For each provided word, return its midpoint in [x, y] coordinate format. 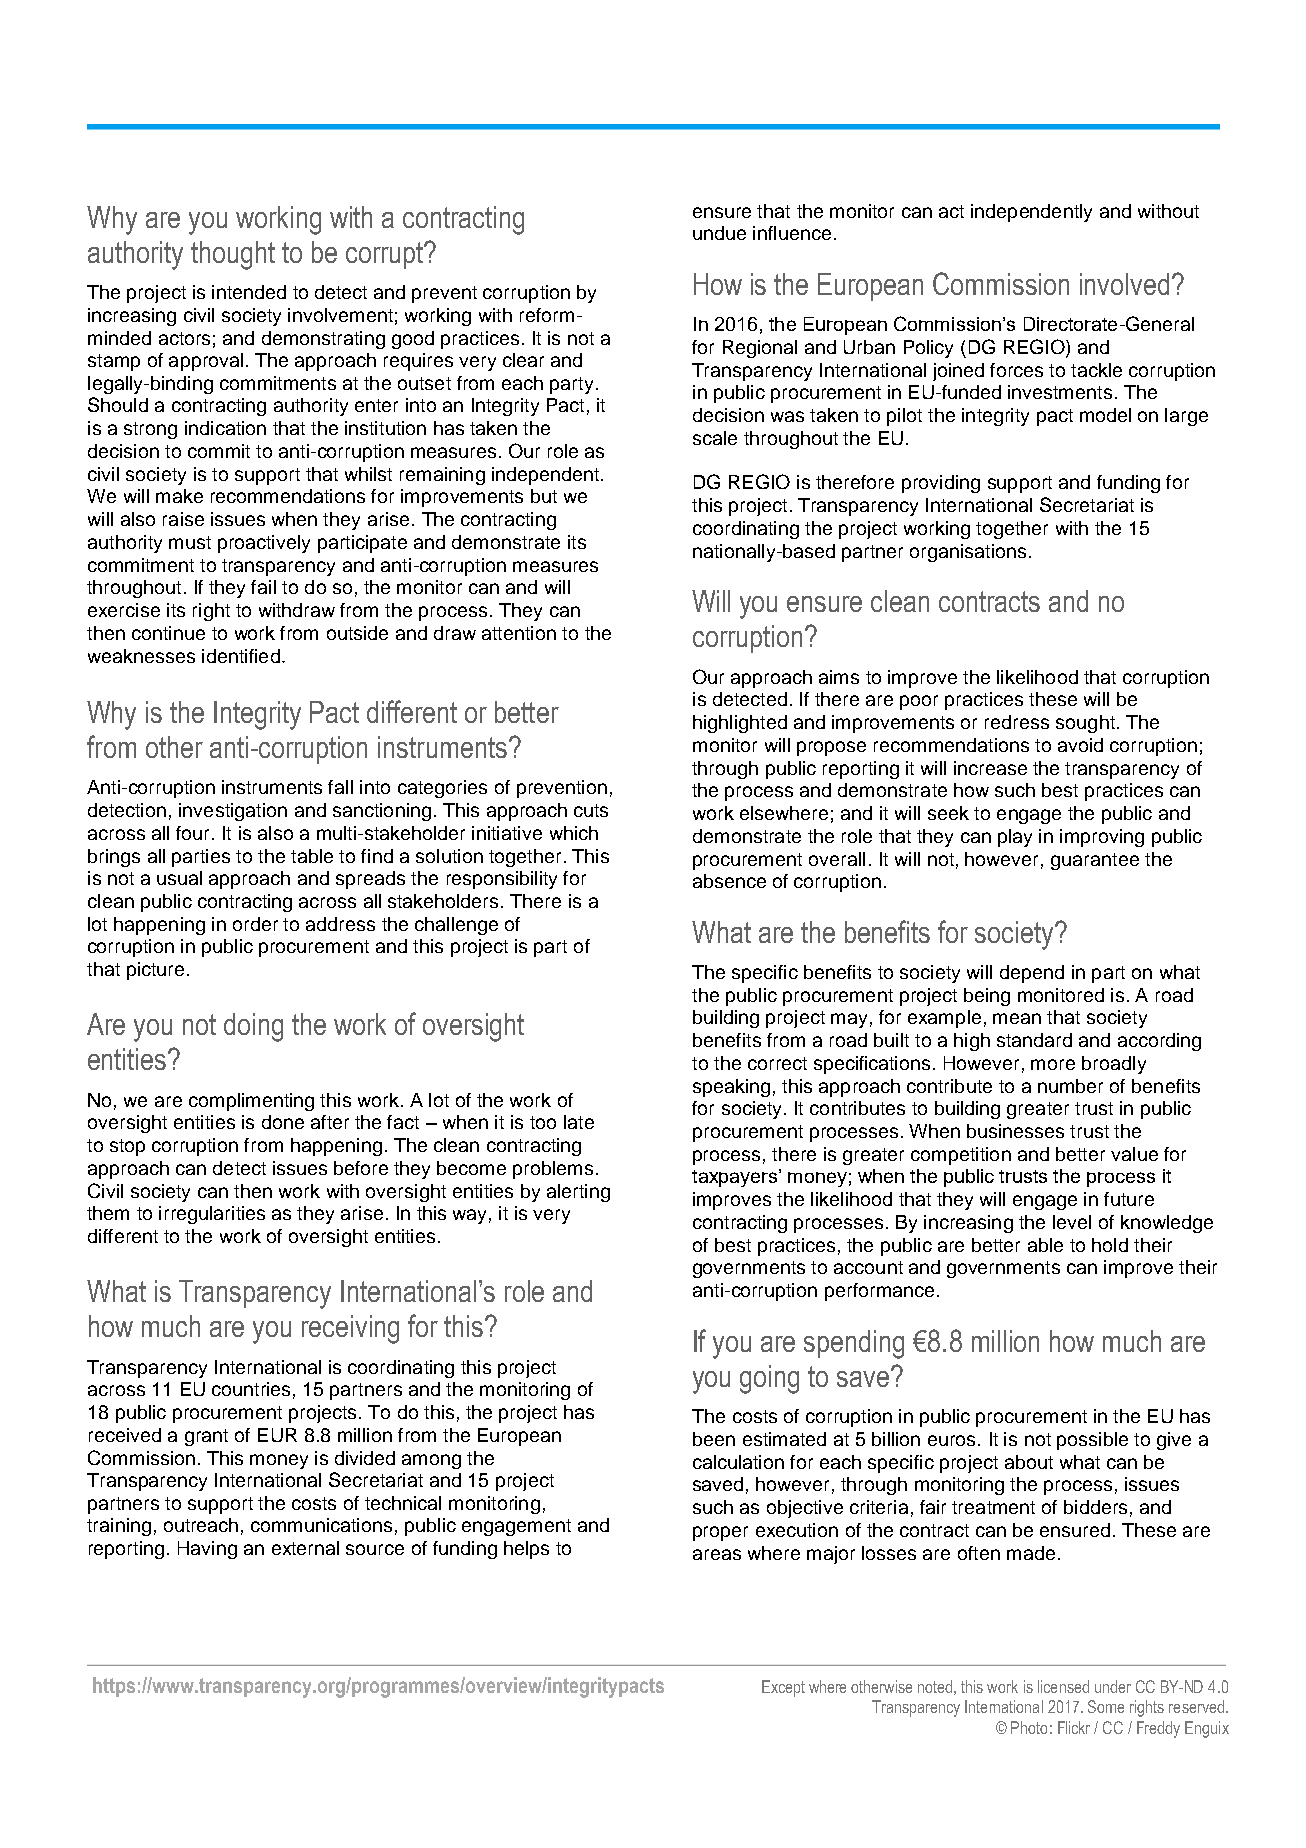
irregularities [212, 1215]
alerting [578, 1193]
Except [783, 1688]
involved [1124, 284]
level [1072, 1222]
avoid [1080, 745]
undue [719, 233]
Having [207, 1550]
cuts [591, 810]
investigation [233, 812]
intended [249, 292]
